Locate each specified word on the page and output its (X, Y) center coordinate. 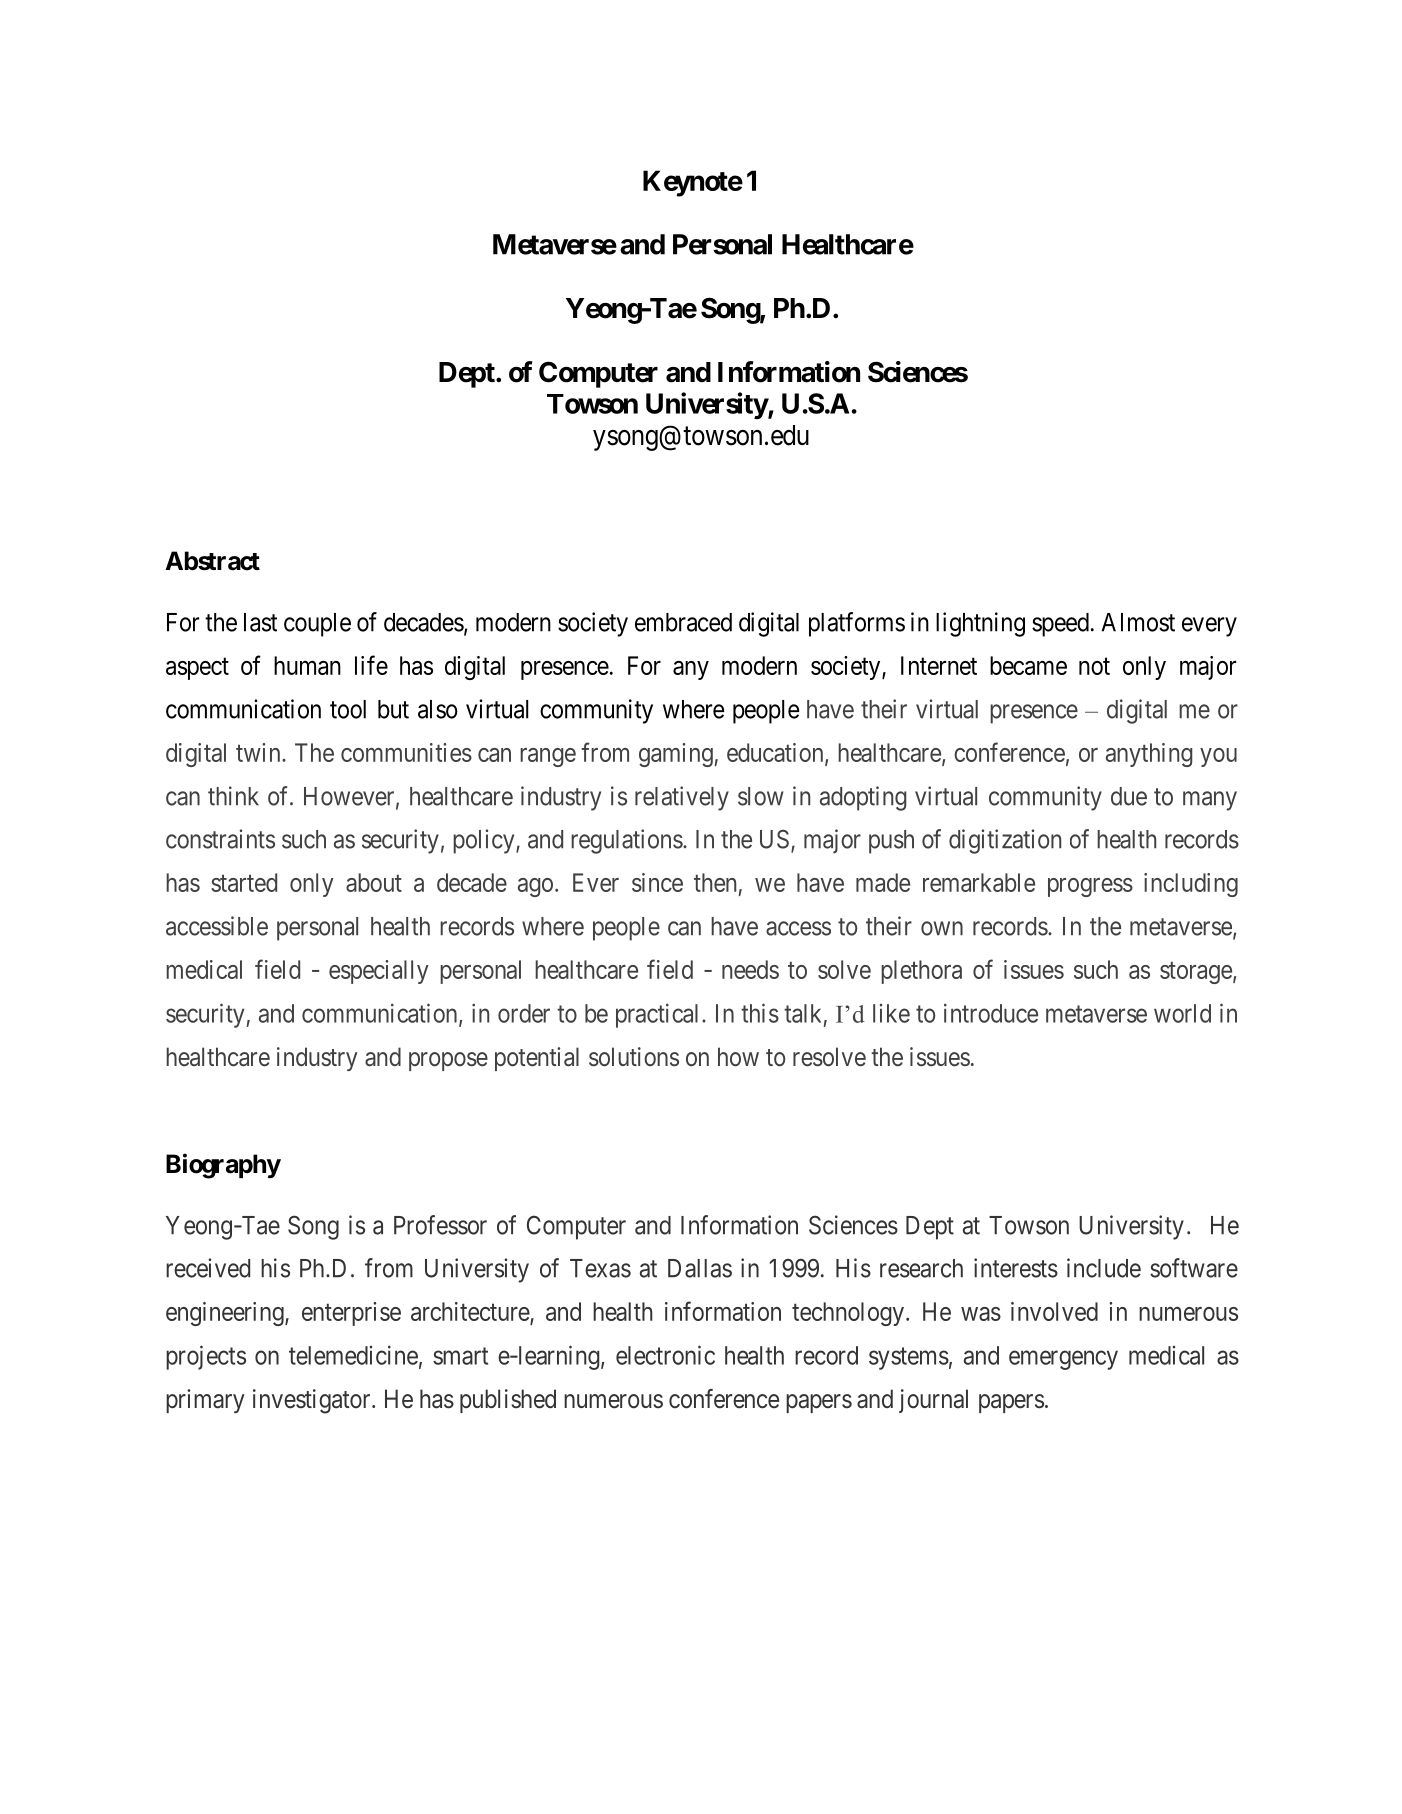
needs (750, 969)
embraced (683, 622)
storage (1196, 973)
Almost (1138, 622)
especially (379, 972)
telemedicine (353, 1355)
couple (317, 625)
